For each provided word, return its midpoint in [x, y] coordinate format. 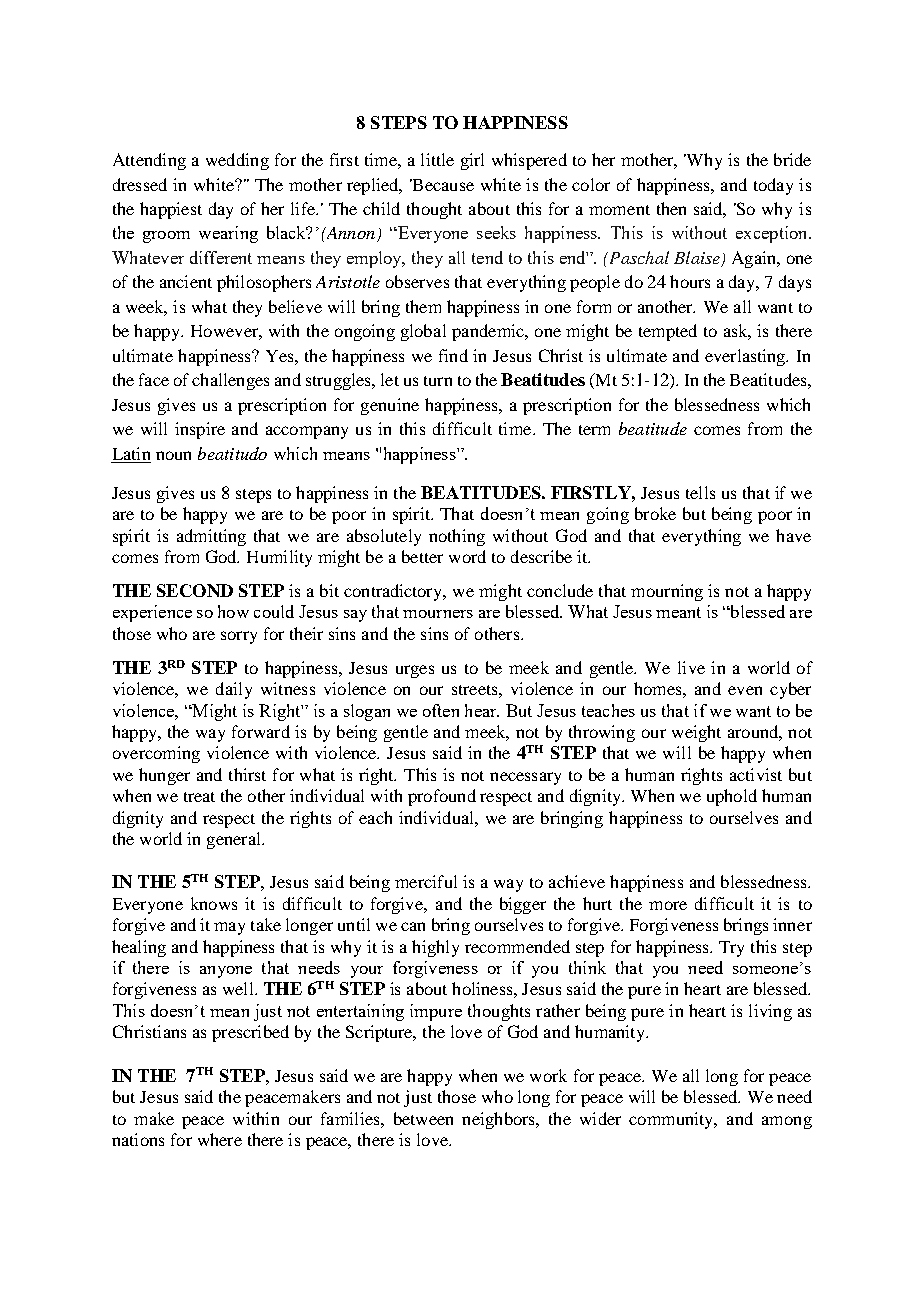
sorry [239, 637]
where [220, 1139]
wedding [237, 161]
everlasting [746, 357]
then [671, 208]
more [668, 905]
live [691, 667]
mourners [438, 614]
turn [438, 381]
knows [214, 903]
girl [472, 161]
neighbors [500, 1120]
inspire [200, 430]
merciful [426, 881]
